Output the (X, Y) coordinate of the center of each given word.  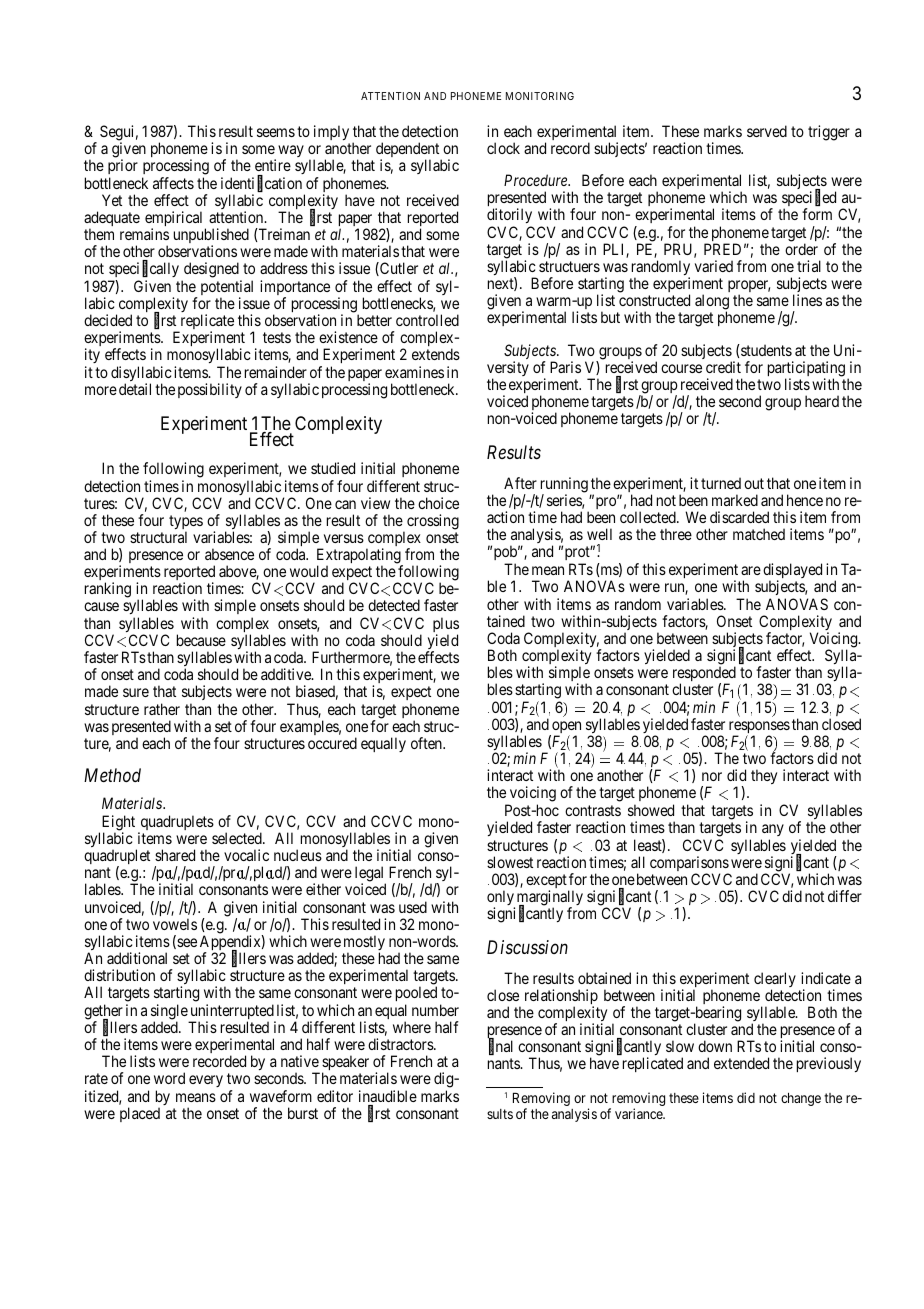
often (427, 743)
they (764, 776)
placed (140, 1114)
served (767, 131)
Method (112, 775)
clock (503, 148)
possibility (210, 390)
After (520, 483)
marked (735, 500)
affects (173, 183)
